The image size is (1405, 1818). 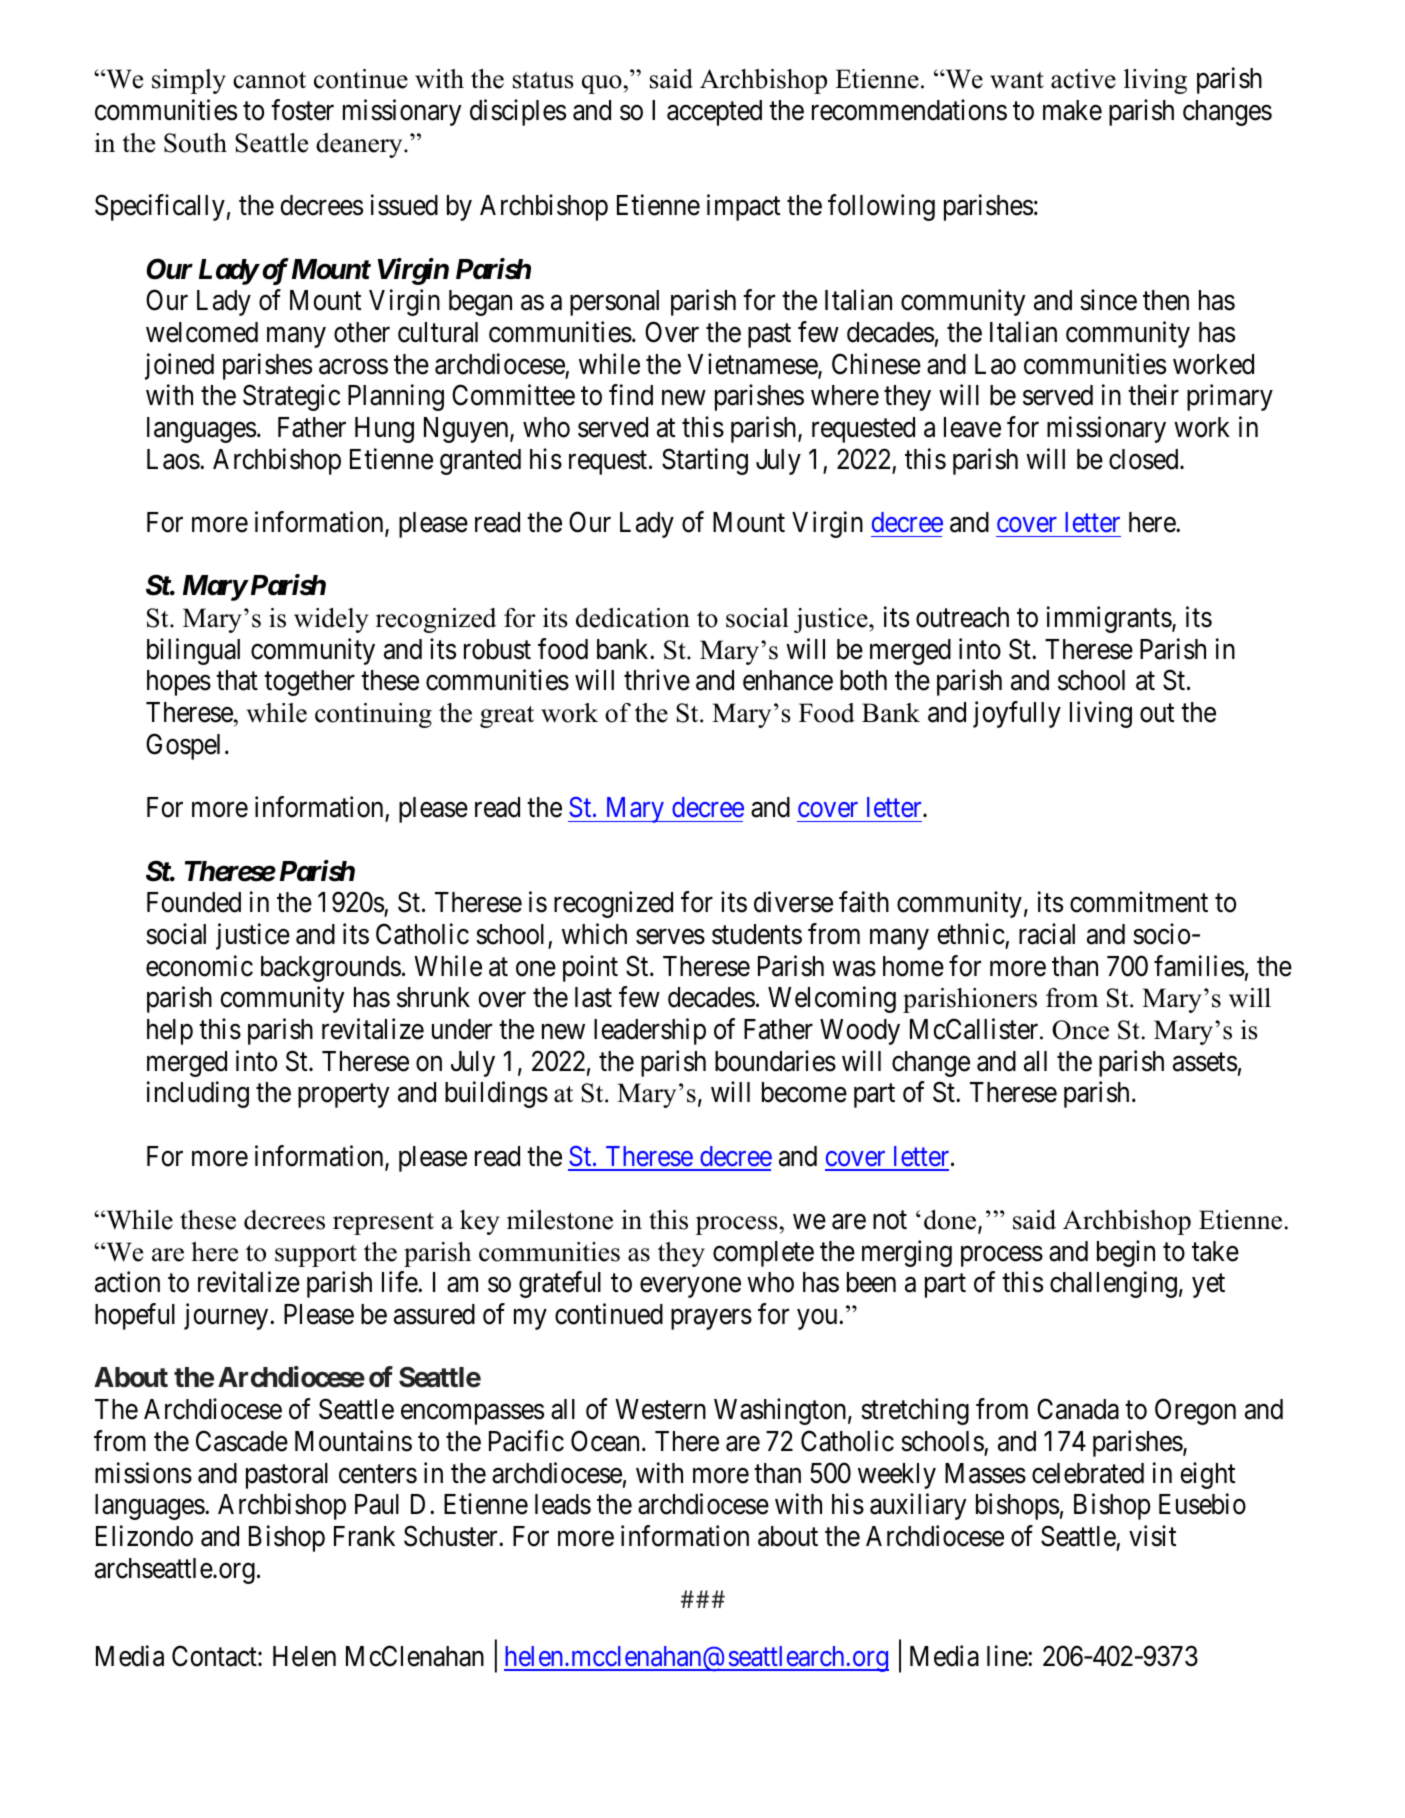 I want to click on line, so click(x=1008, y=1656).
